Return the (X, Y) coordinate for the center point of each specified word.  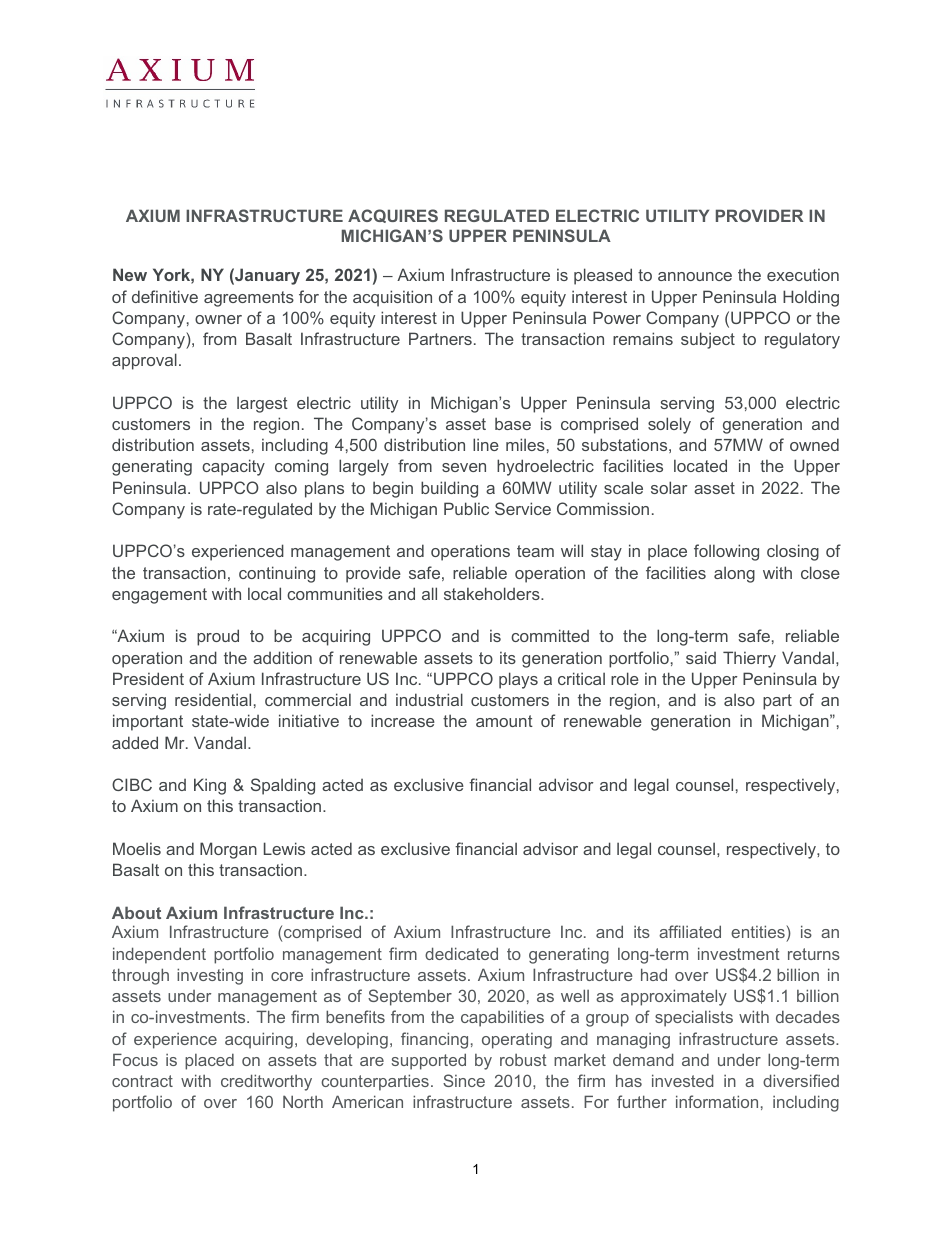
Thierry (749, 659)
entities (759, 933)
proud (218, 637)
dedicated (461, 953)
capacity (233, 467)
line (486, 444)
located (700, 465)
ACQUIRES (393, 216)
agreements (249, 299)
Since (464, 1080)
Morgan (228, 850)
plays (518, 680)
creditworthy (266, 1082)
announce (695, 276)
